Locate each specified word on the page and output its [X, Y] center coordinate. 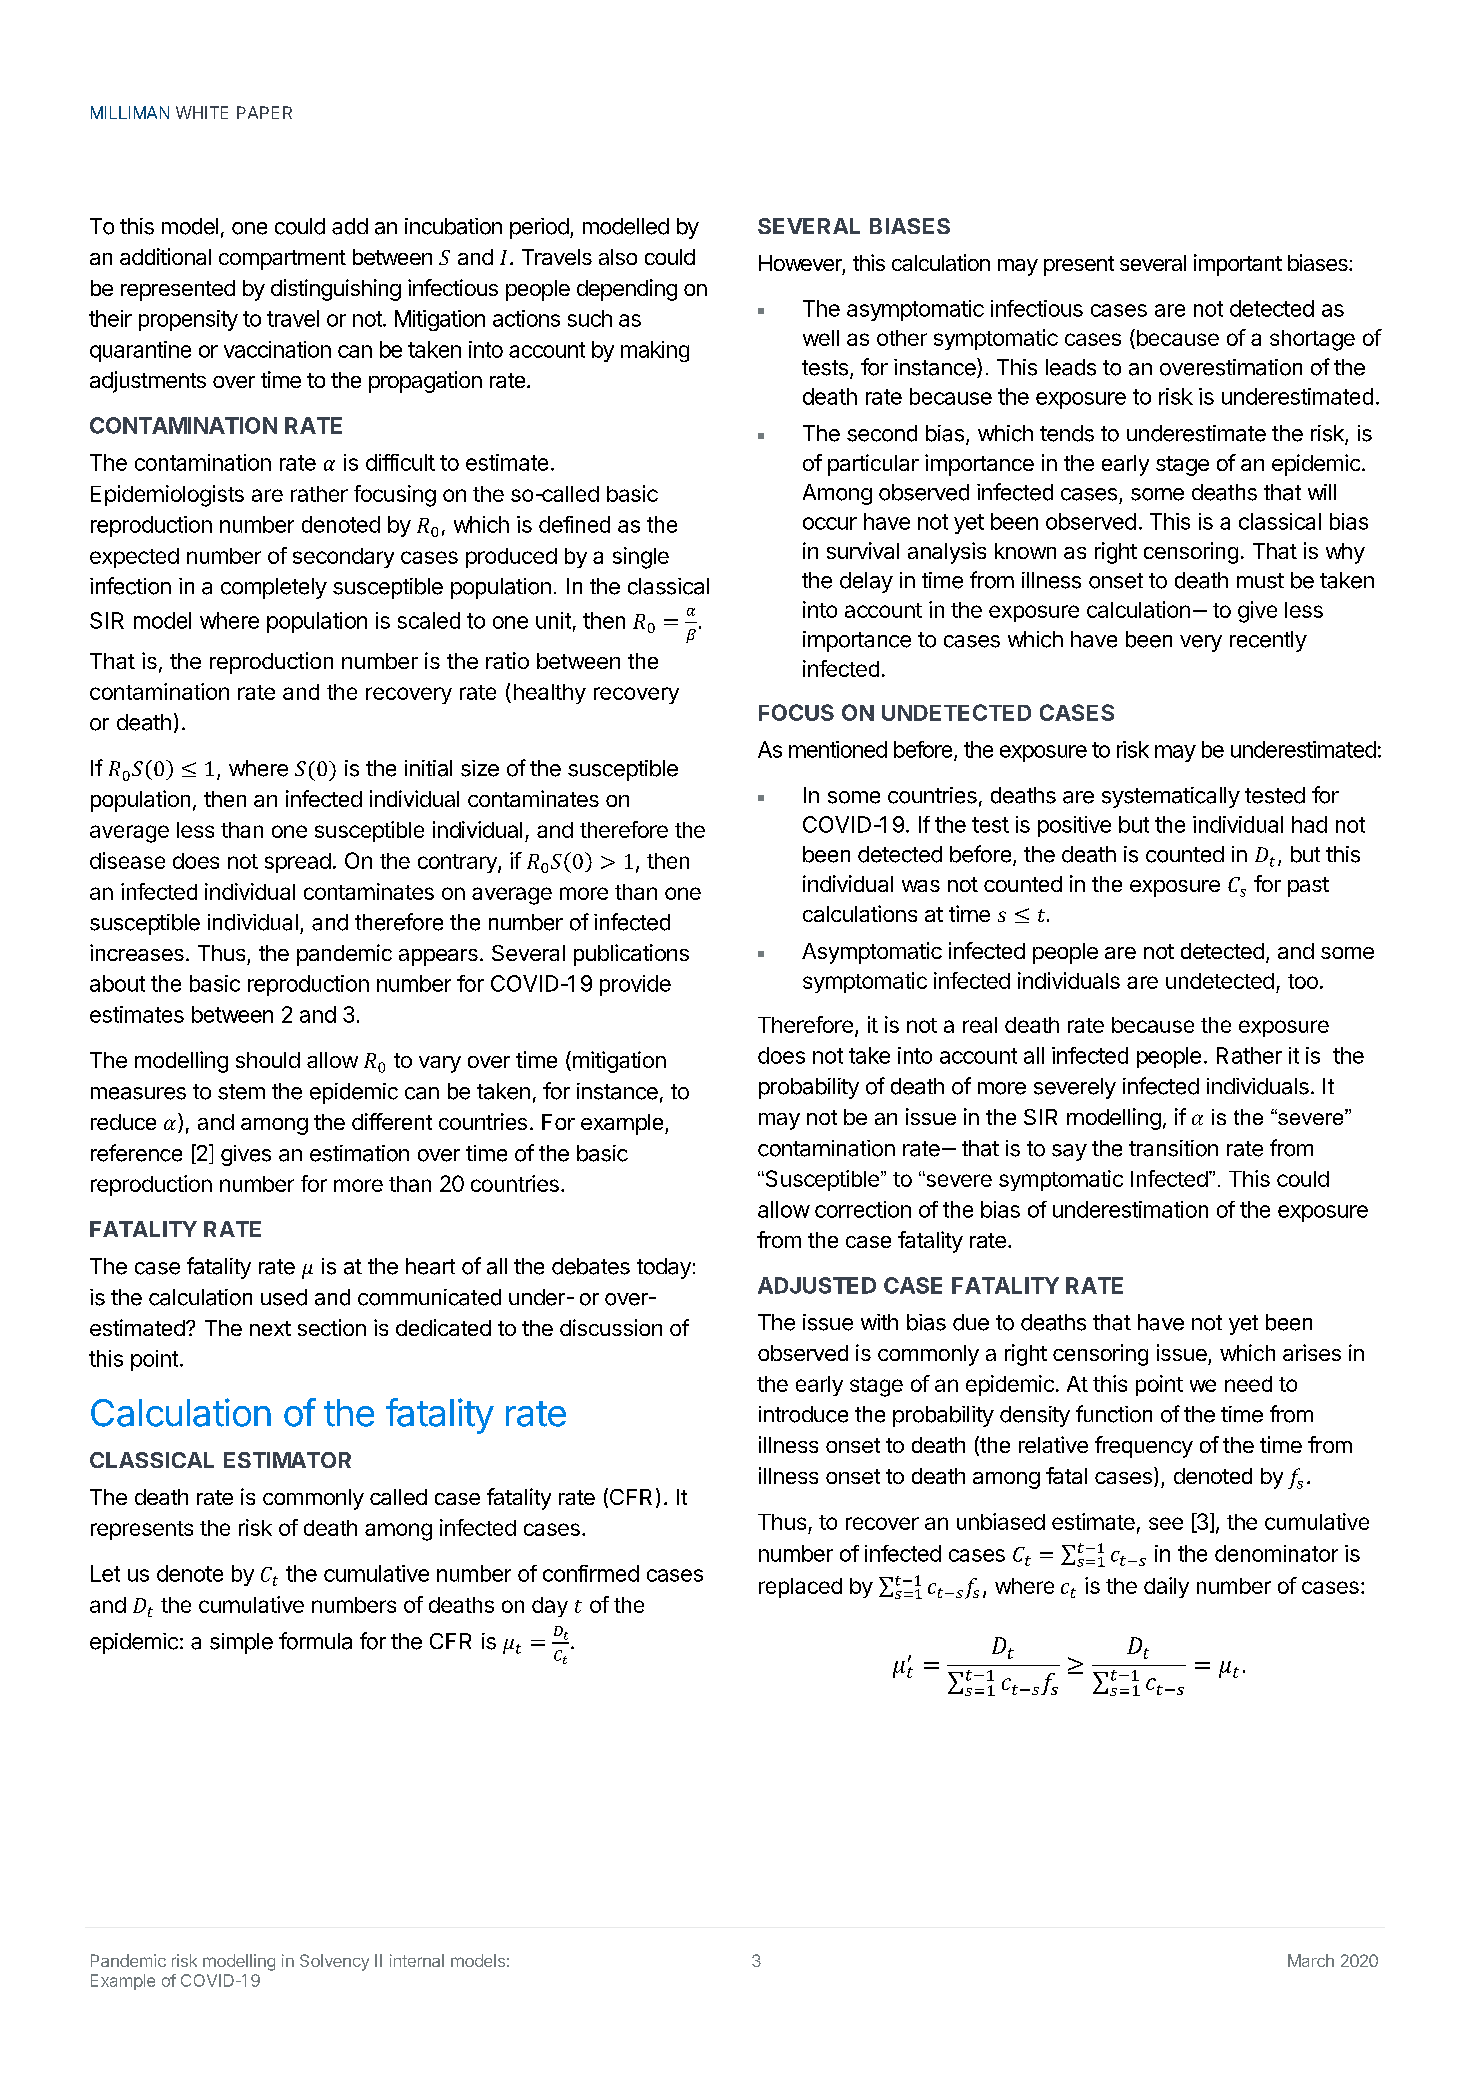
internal [417, 1960]
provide [635, 985]
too [1303, 981]
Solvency [334, 1962]
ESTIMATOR [287, 1460]
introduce [803, 1414]
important [1238, 265]
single [641, 558]
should [268, 1060]
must [1260, 581]
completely [274, 588]
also [618, 257]
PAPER [264, 112]
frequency [1144, 1447]
